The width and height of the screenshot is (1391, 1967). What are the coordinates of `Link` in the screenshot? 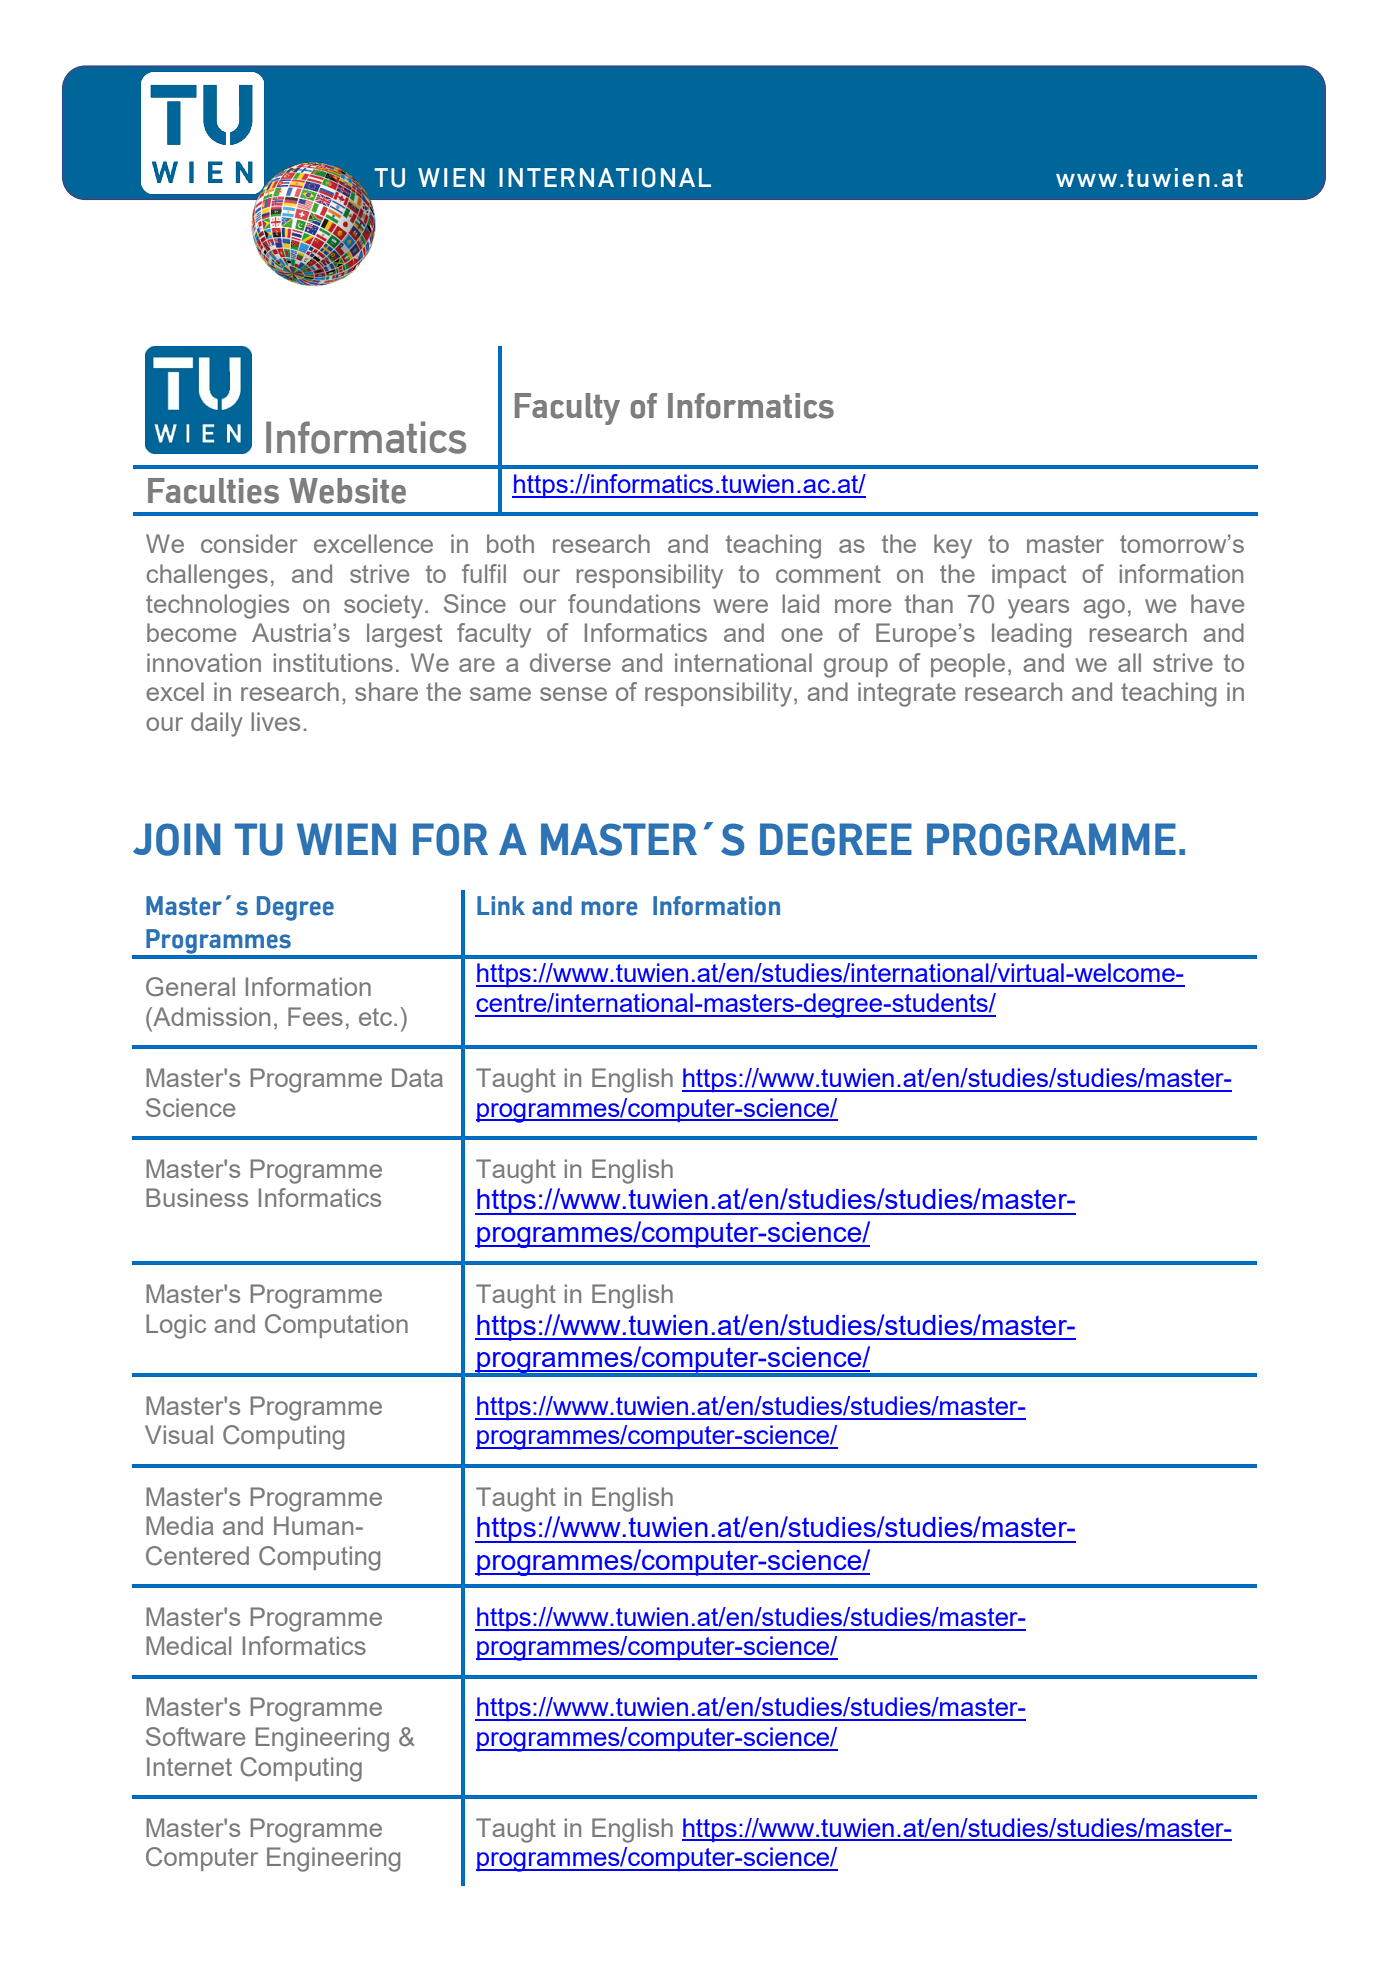 It's located at (501, 905).
